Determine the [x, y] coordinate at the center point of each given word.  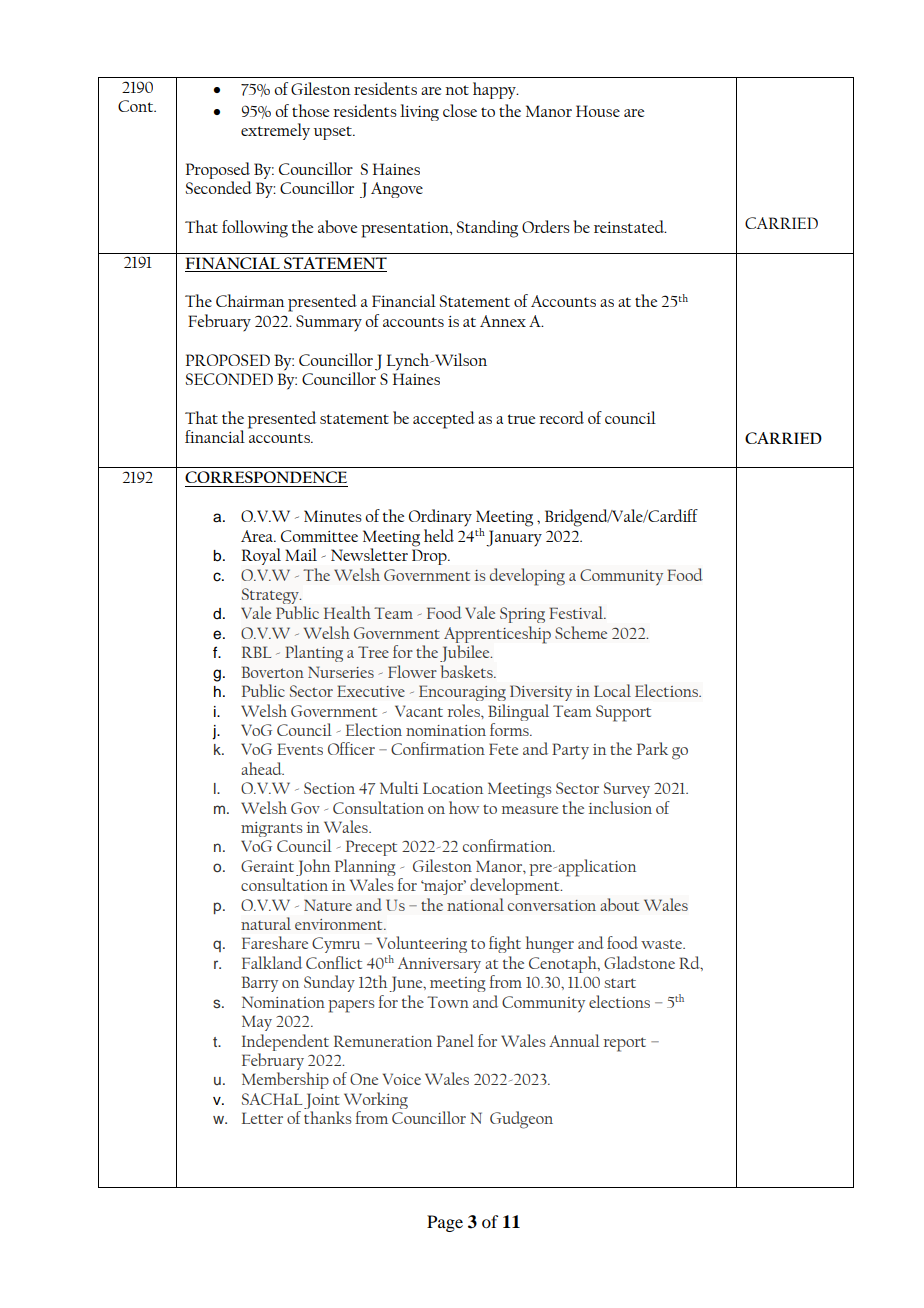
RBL [256, 652]
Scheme [581, 632]
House [598, 111]
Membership [285, 1080]
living [419, 112]
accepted [444, 420]
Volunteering [422, 946]
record [561, 417]
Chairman [250, 300]
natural [266, 923]
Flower [412, 671]
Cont [137, 106]
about [619, 904]
